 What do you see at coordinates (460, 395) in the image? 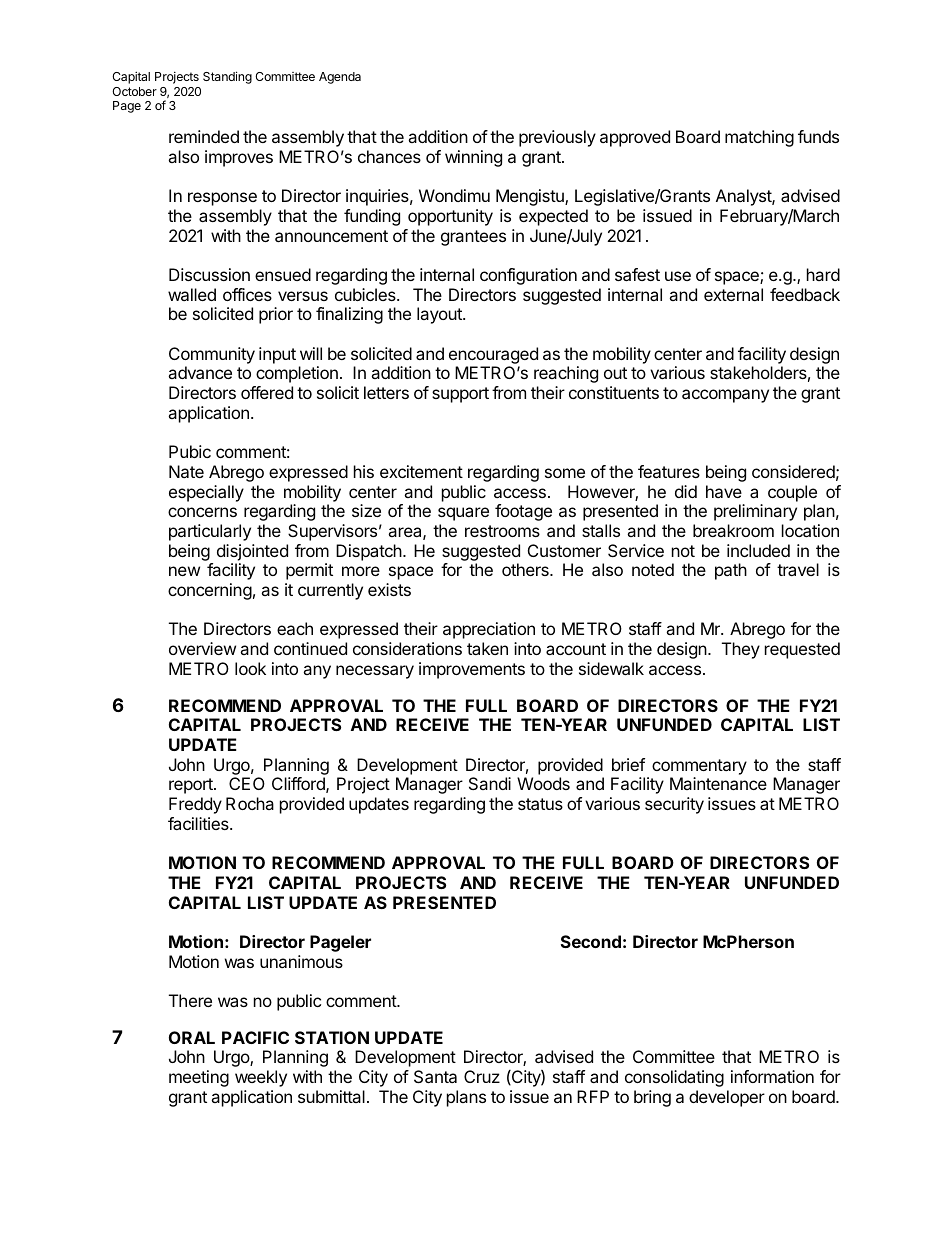
I see `support` at bounding box center [460, 395].
